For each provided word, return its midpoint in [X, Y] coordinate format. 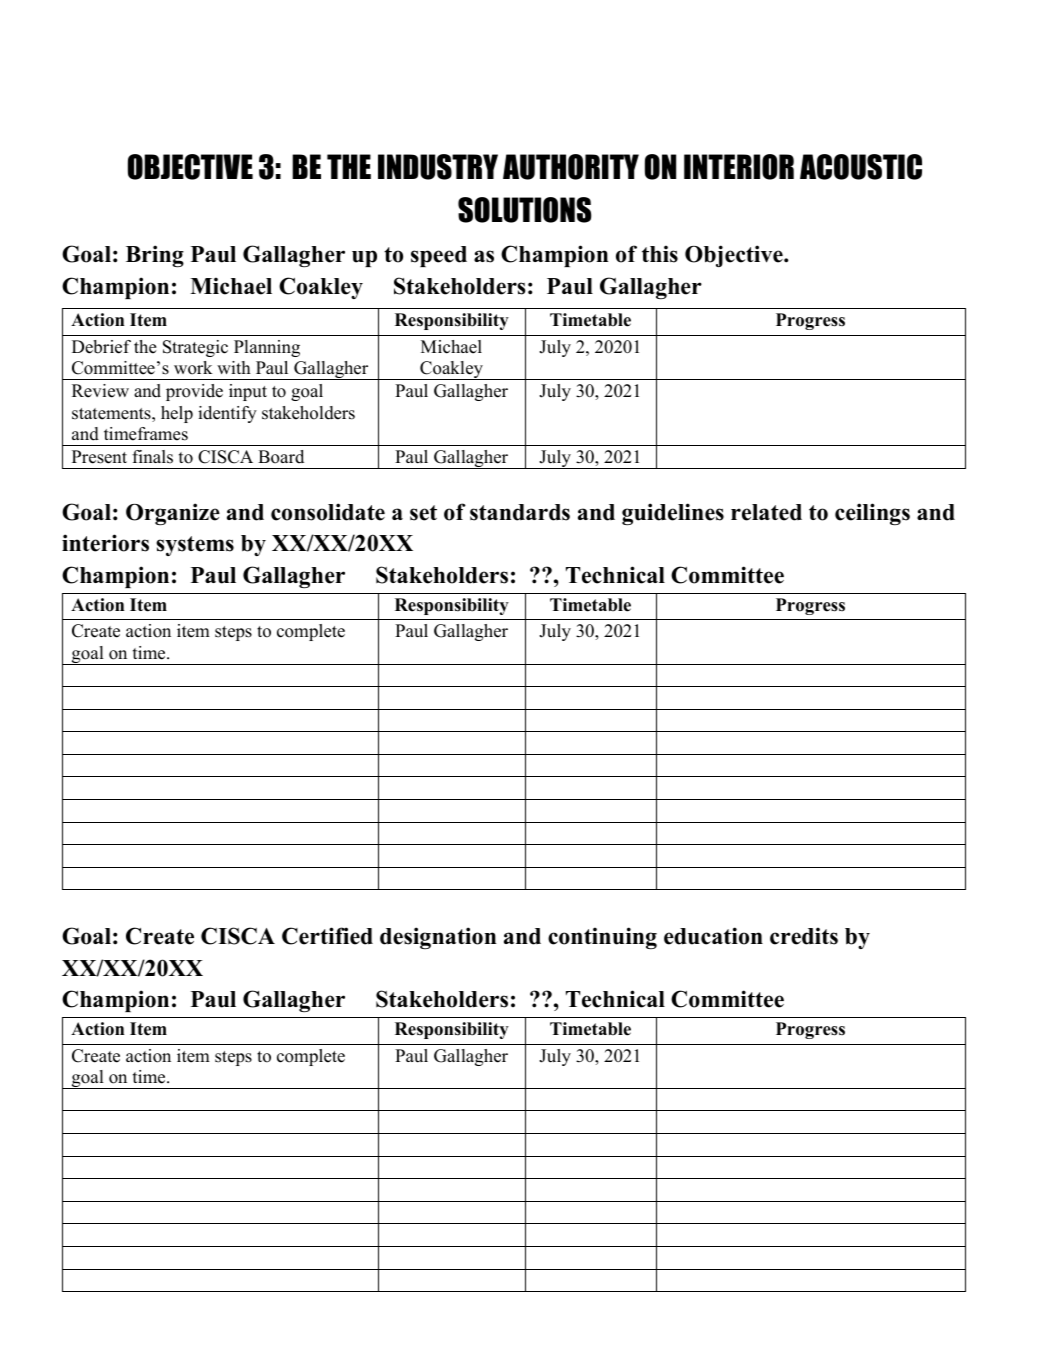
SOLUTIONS [524, 210]
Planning [267, 348]
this [660, 254]
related [766, 512]
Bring [155, 256]
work [193, 368]
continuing [602, 938]
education [713, 936]
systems [195, 546]
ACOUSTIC [861, 167]
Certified [327, 936]
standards [520, 512]
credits [804, 936]
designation [438, 938]
